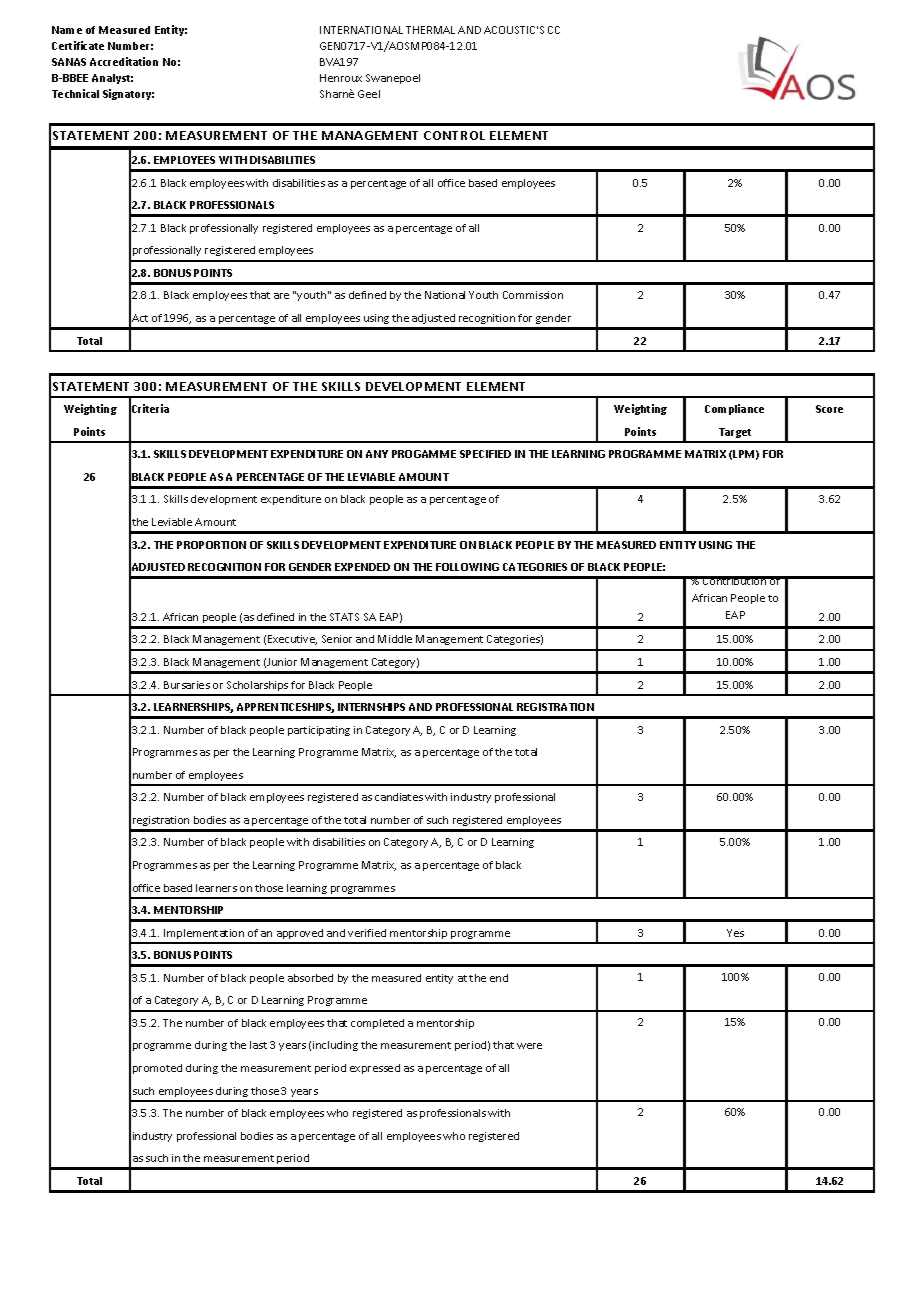 The height and width of the image is (1308, 924). I want to click on are, so click(281, 296).
